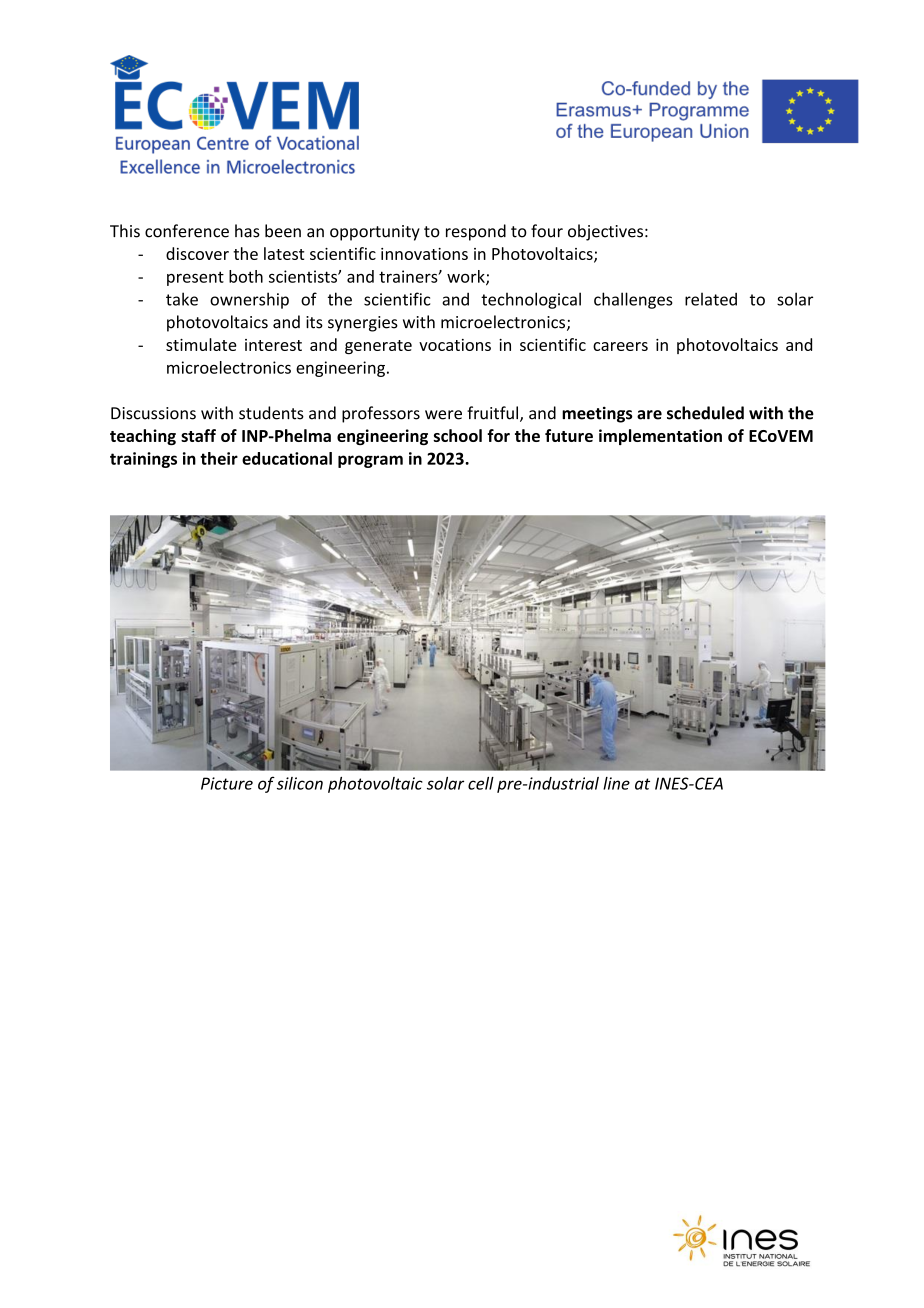  Describe the element at coordinates (300, 783) in the screenshot. I see `silicon` at that location.
